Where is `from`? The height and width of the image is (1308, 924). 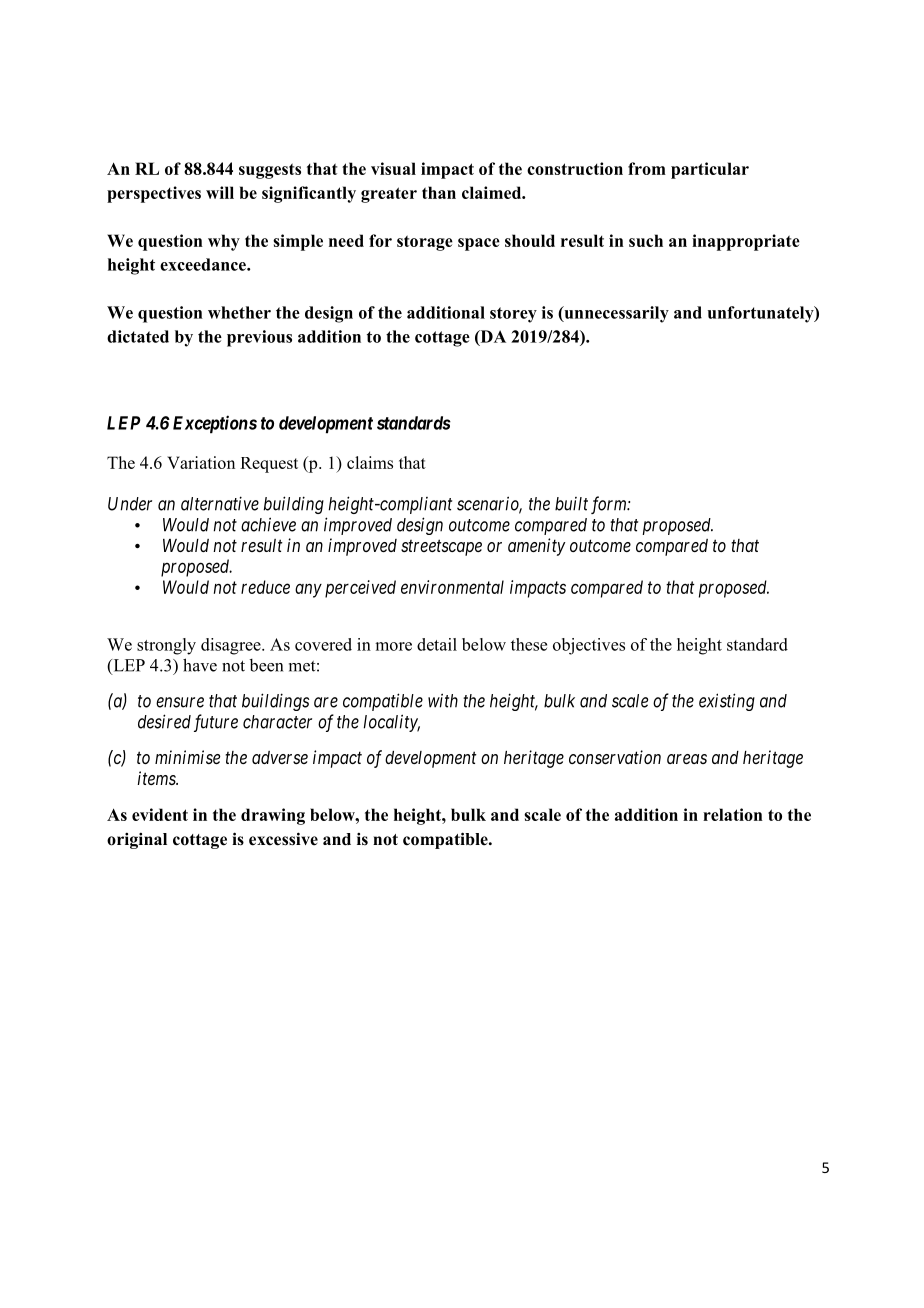
from is located at coordinates (647, 168).
